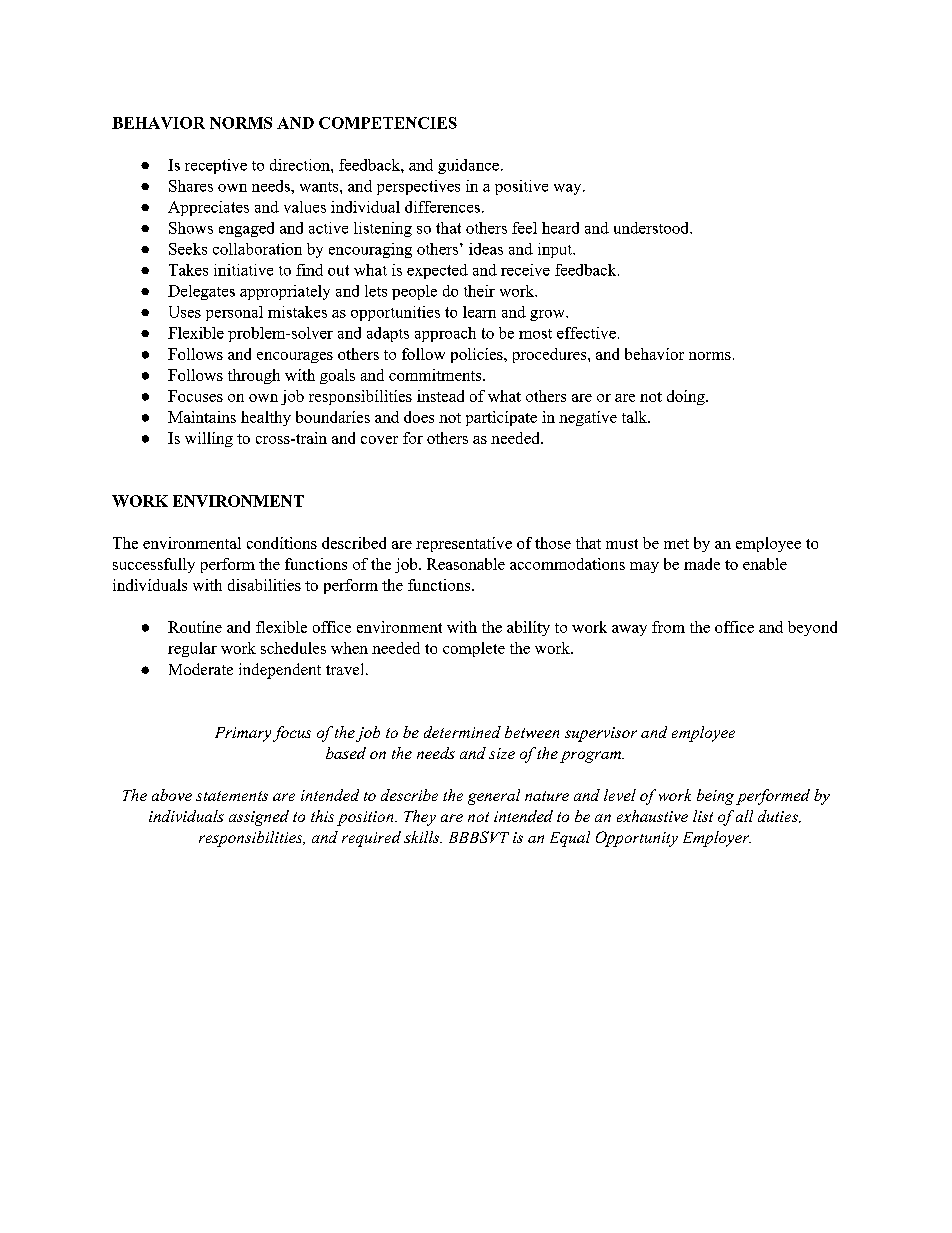  I want to click on understood, so click(652, 228).
